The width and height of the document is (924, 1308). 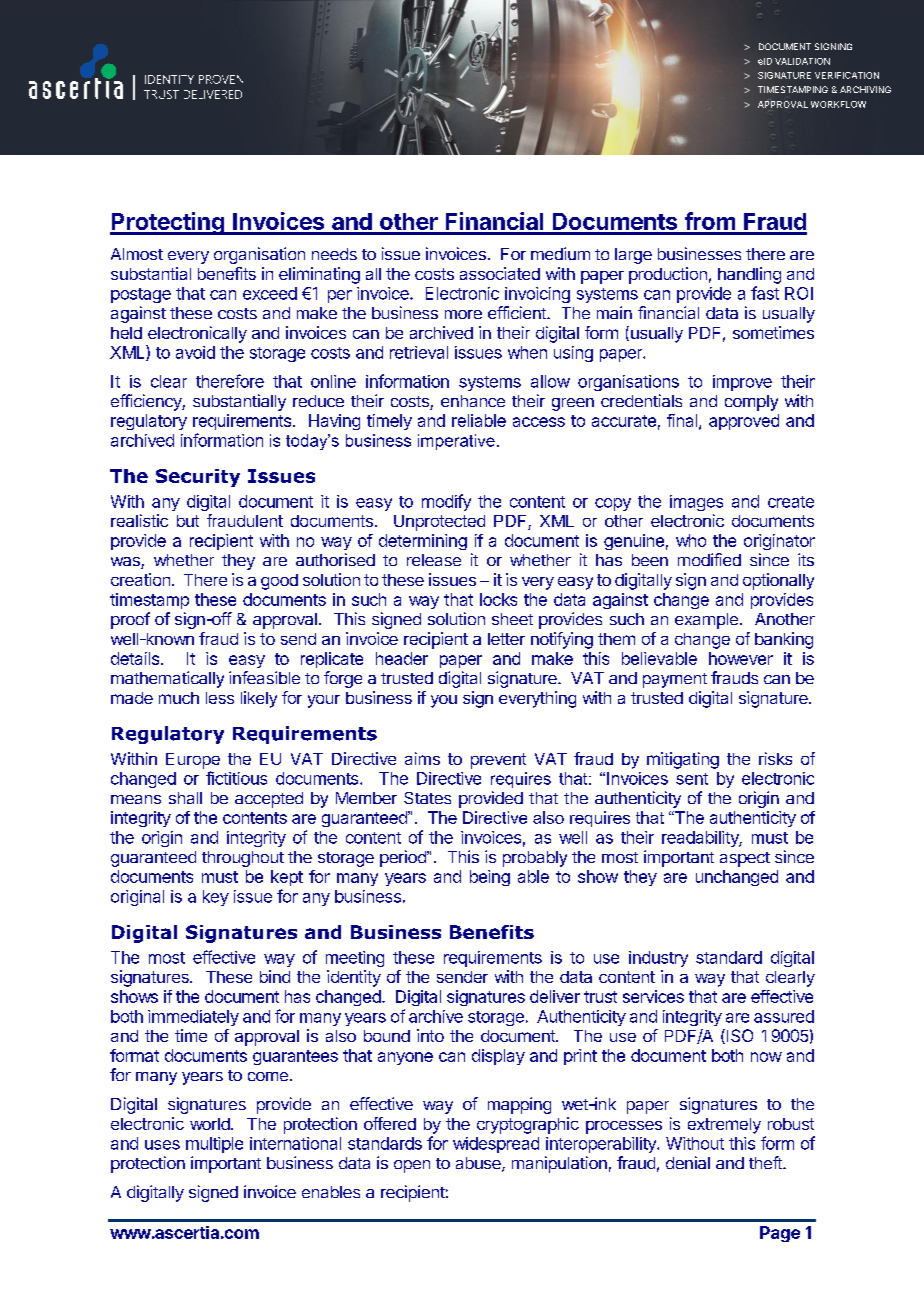 I want to click on improve, so click(x=742, y=383).
